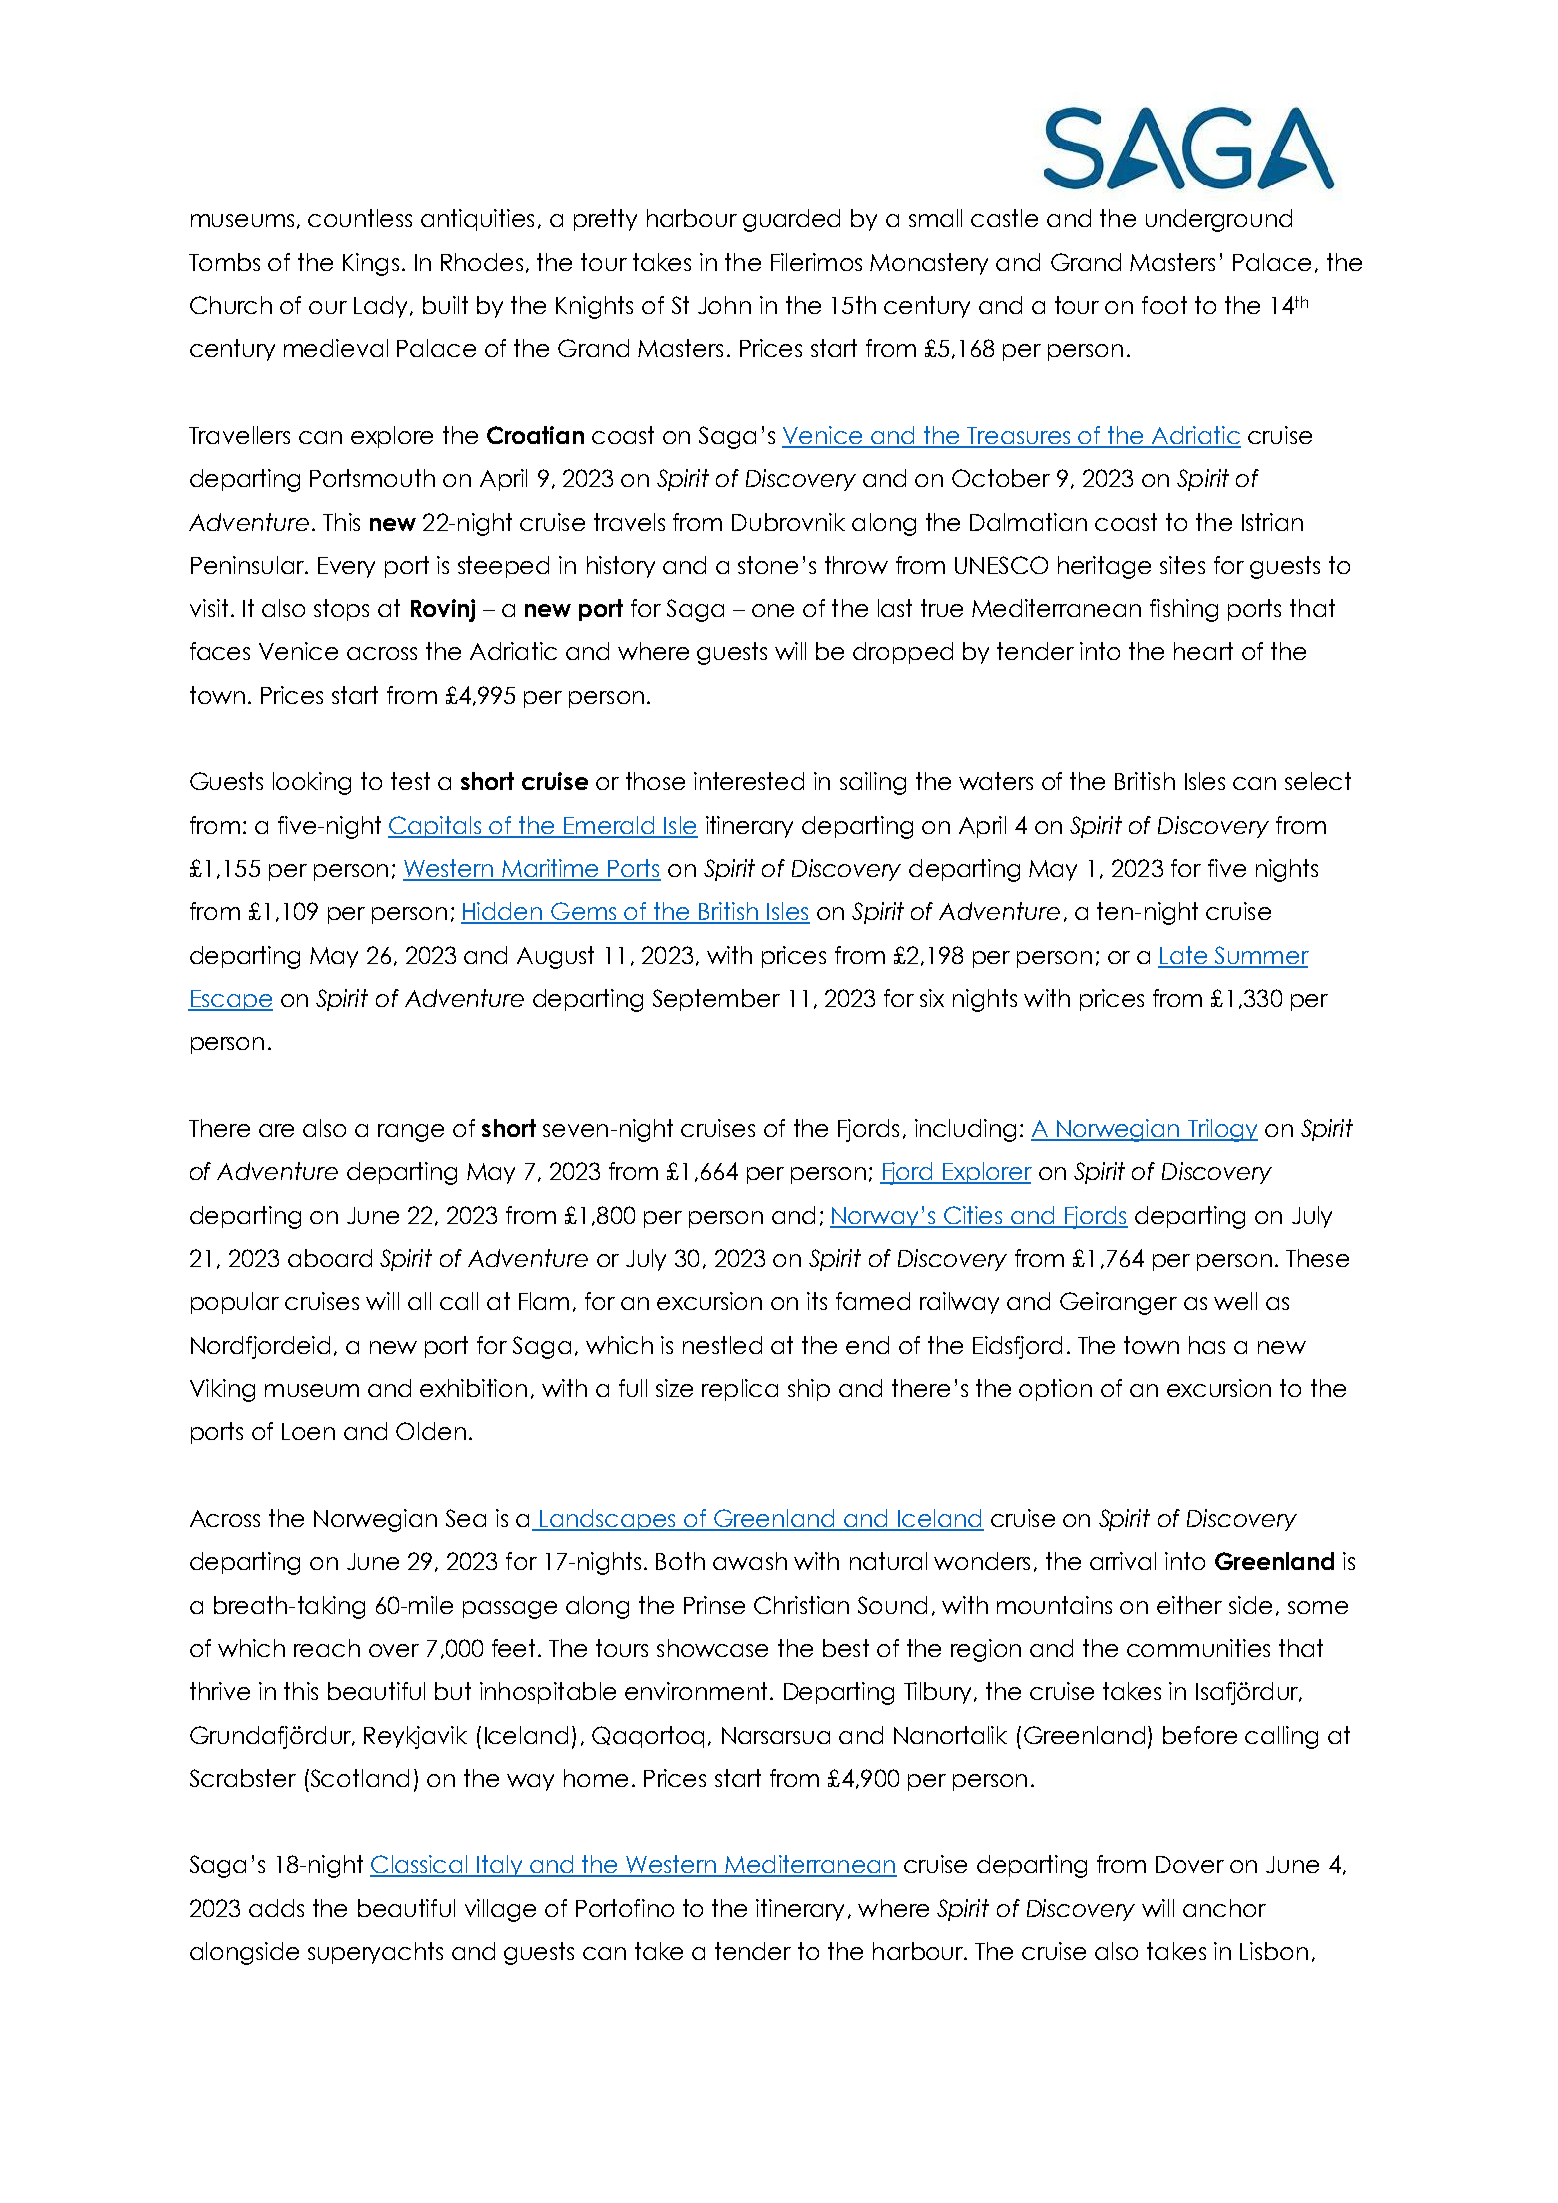  I want to click on stops, so click(341, 610).
